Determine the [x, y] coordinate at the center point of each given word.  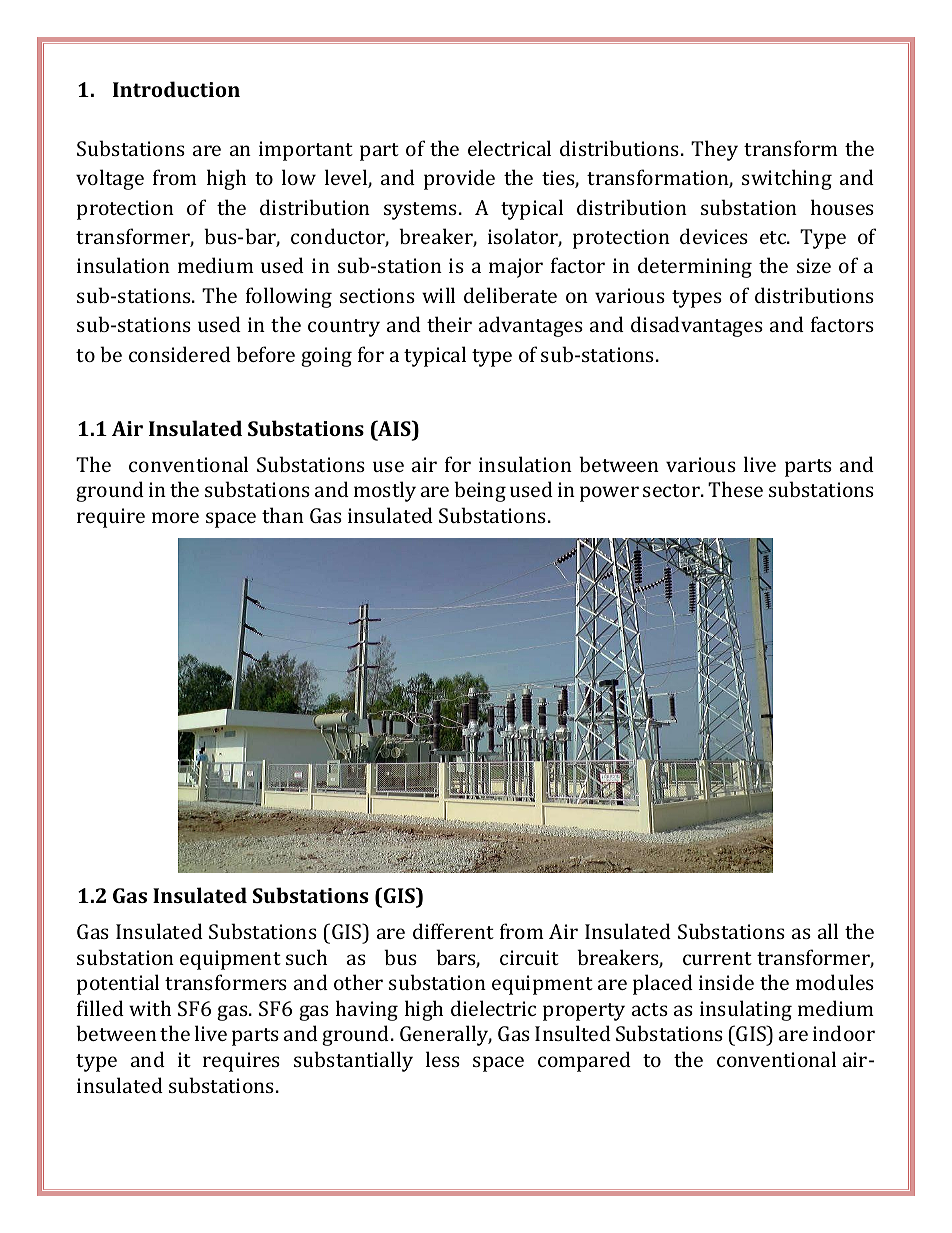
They [714, 150]
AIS [394, 428]
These [735, 489]
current [717, 958]
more [175, 517]
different [453, 931]
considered [180, 354]
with [150, 1008]
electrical [509, 148]
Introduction [176, 89]
